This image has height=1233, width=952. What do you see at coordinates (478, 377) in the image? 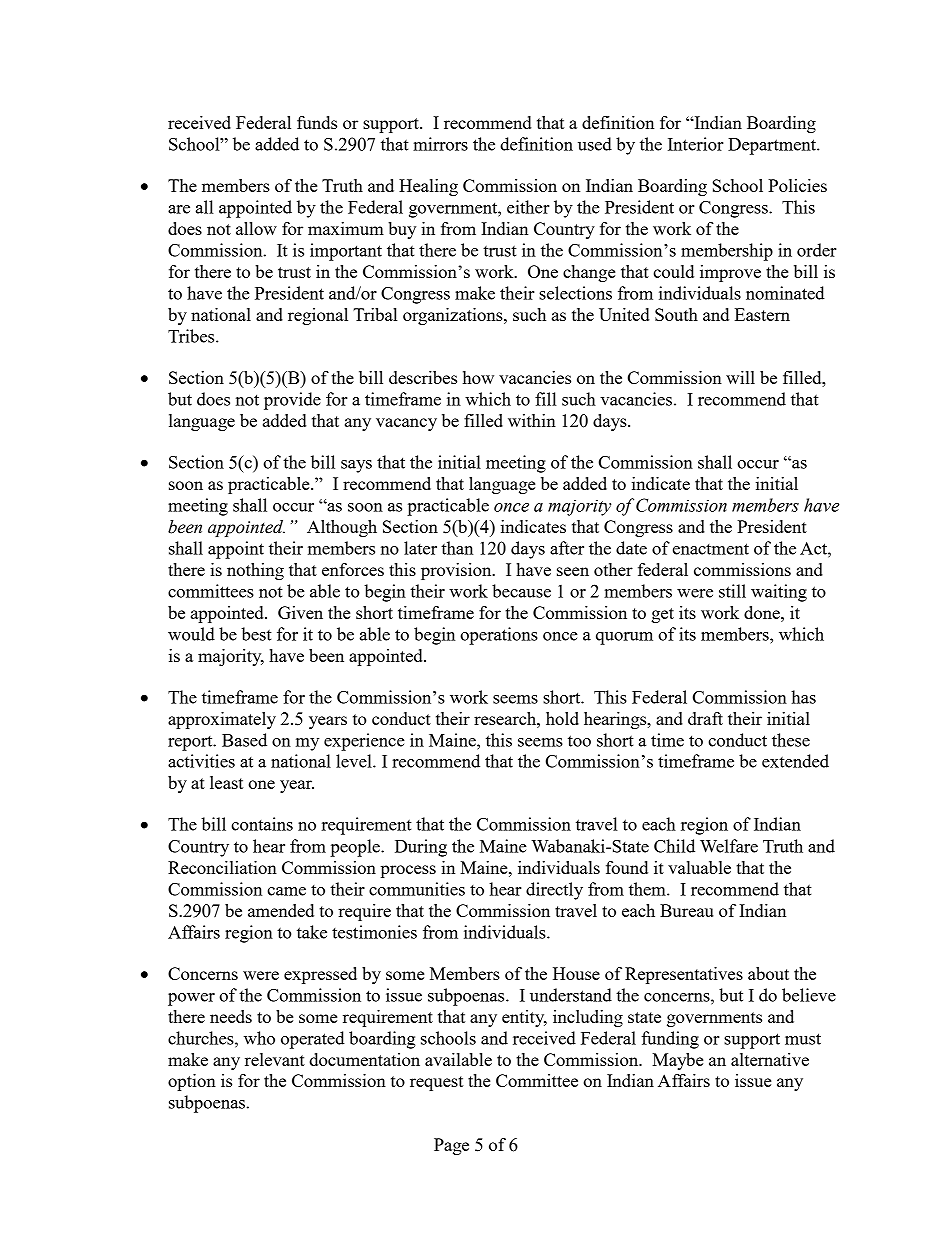
I see `how` at bounding box center [478, 377].
